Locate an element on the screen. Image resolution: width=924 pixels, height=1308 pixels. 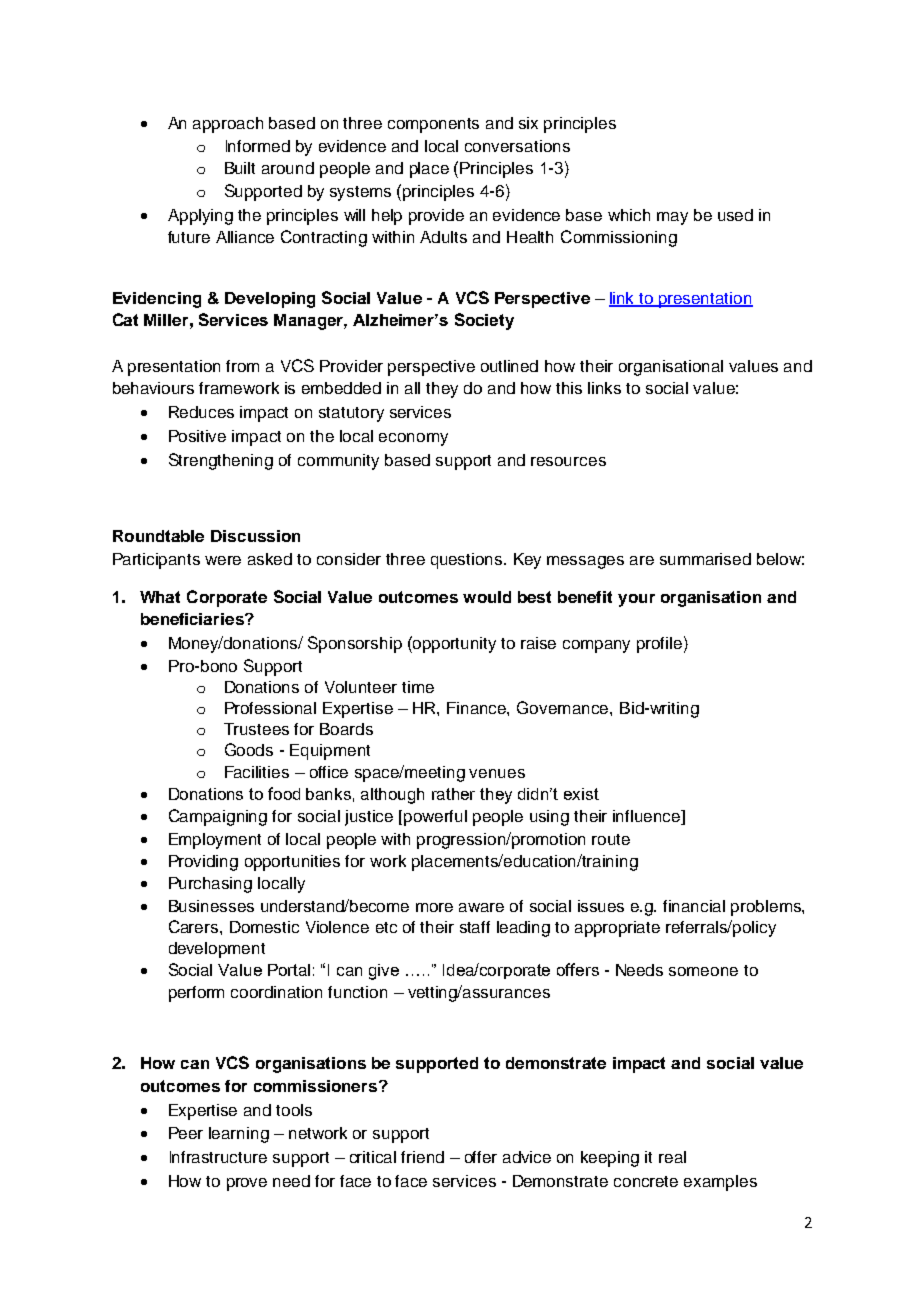
components is located at coordinates (433, 125).
